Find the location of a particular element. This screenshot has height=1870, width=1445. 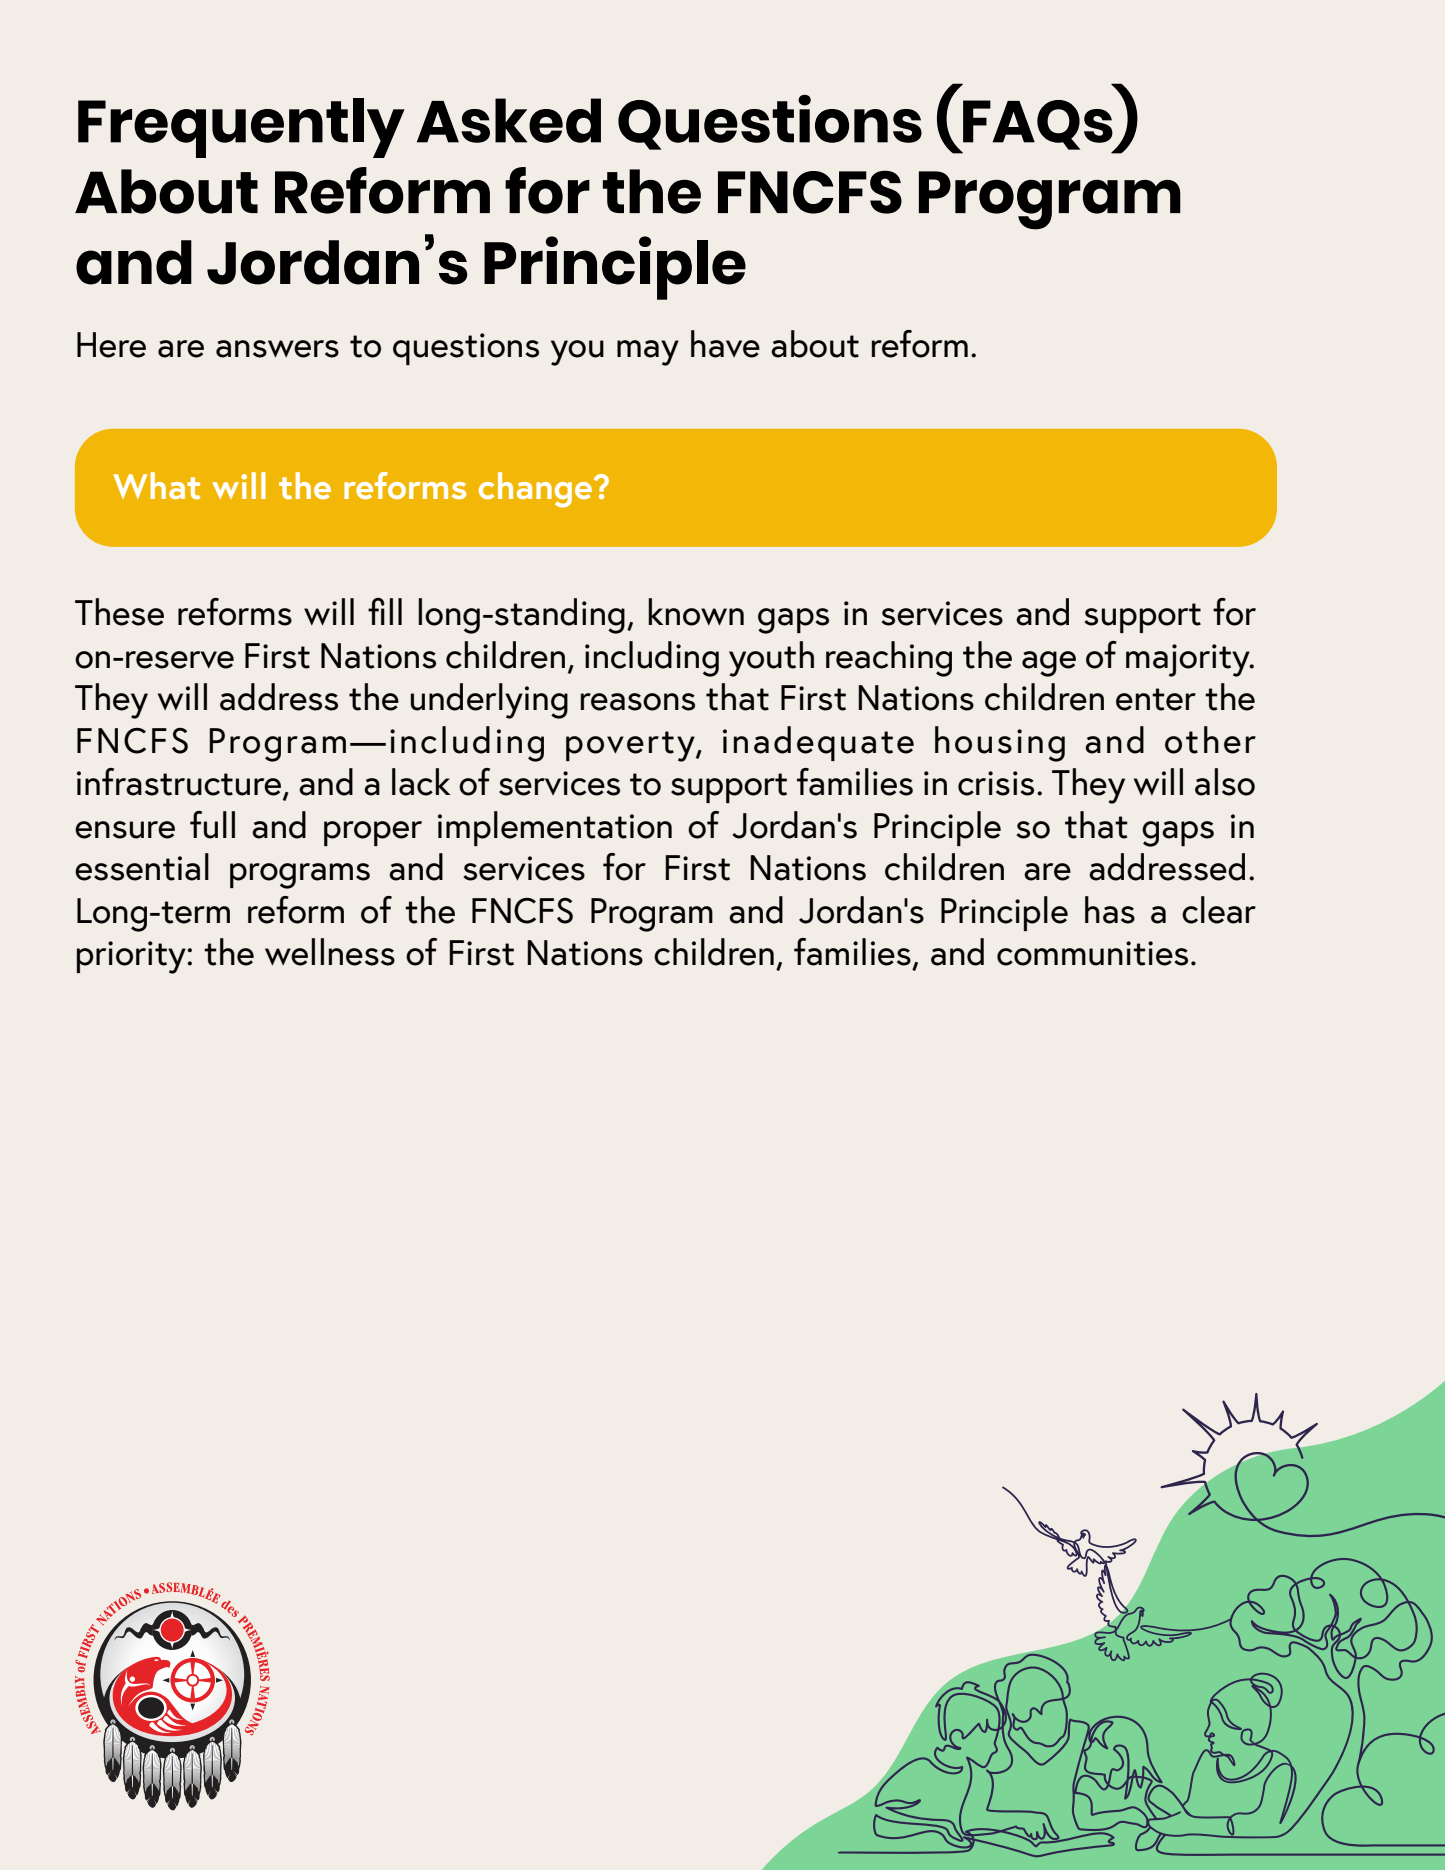

change is located at coordinates (537, 490).
